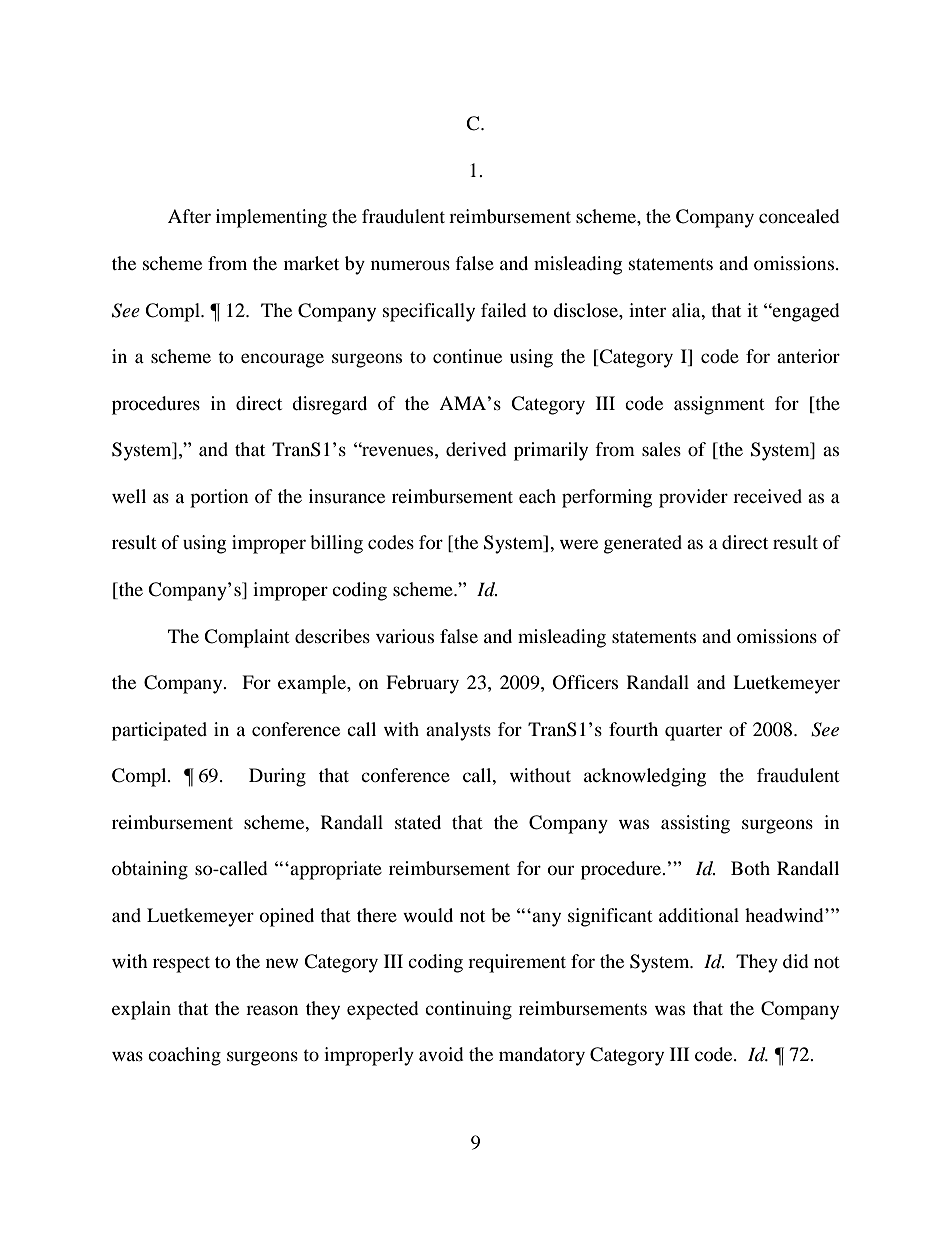 The height and width of the image is (1233, 952). Describe the element at coordinates (695, 824) in the image. I see `assisting` at that location.
